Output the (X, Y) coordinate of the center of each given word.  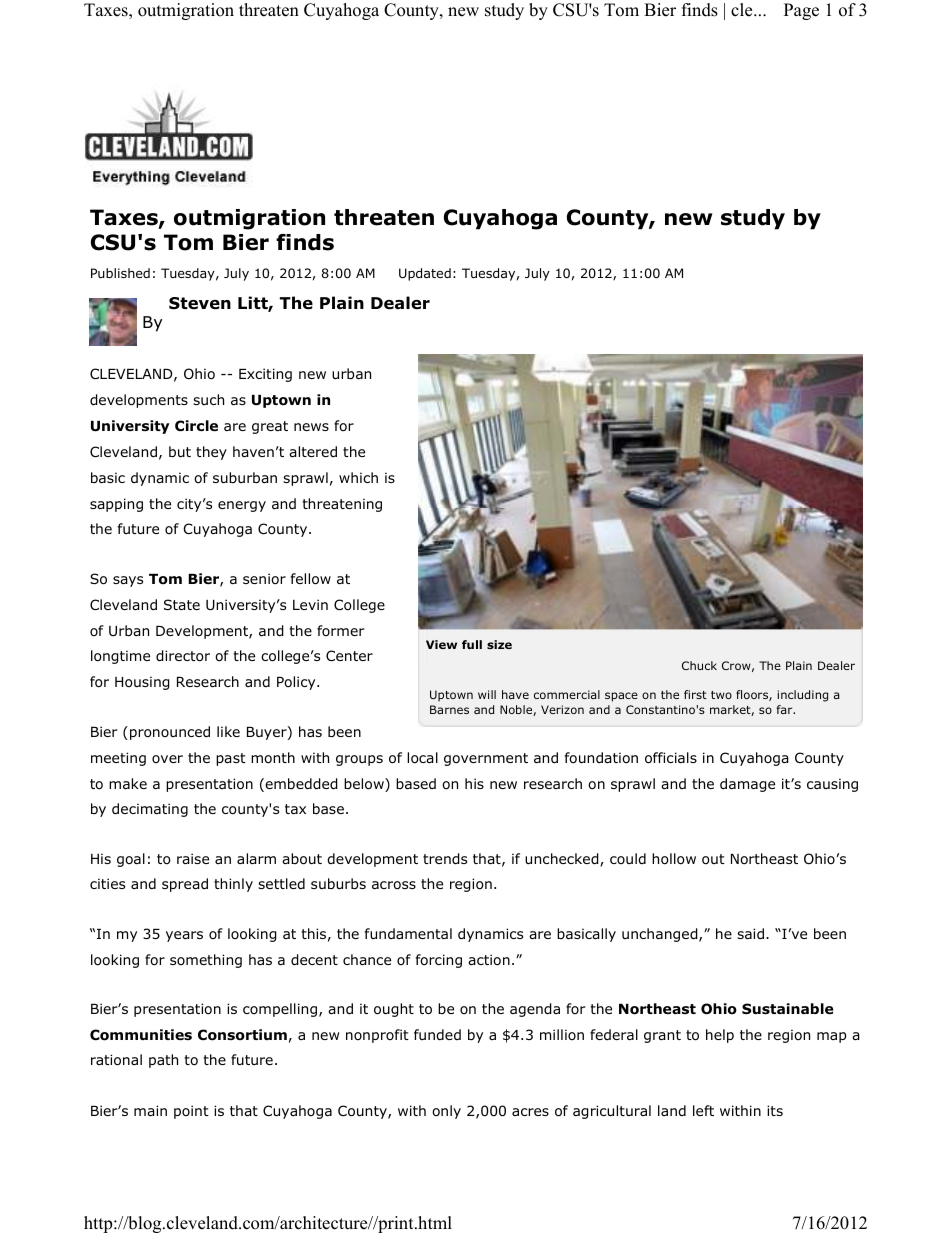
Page (801, 11)
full (472, 644)
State (182, 604)
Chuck (699, 665)
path (163, 1061)
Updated (425, 274)
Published (120, 273)
